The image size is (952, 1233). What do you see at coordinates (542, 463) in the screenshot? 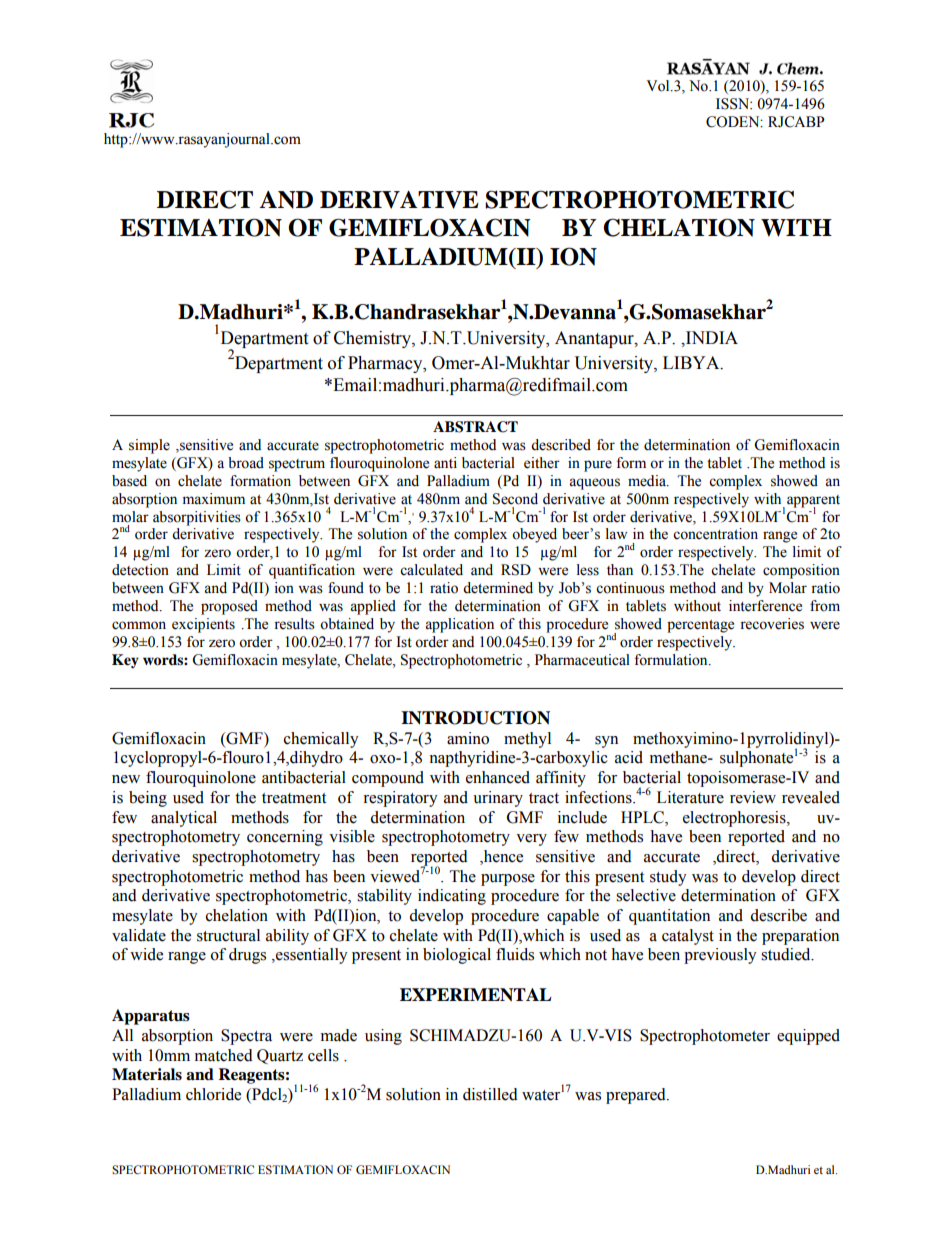
I see `either` at bounding box center [542, 463].
